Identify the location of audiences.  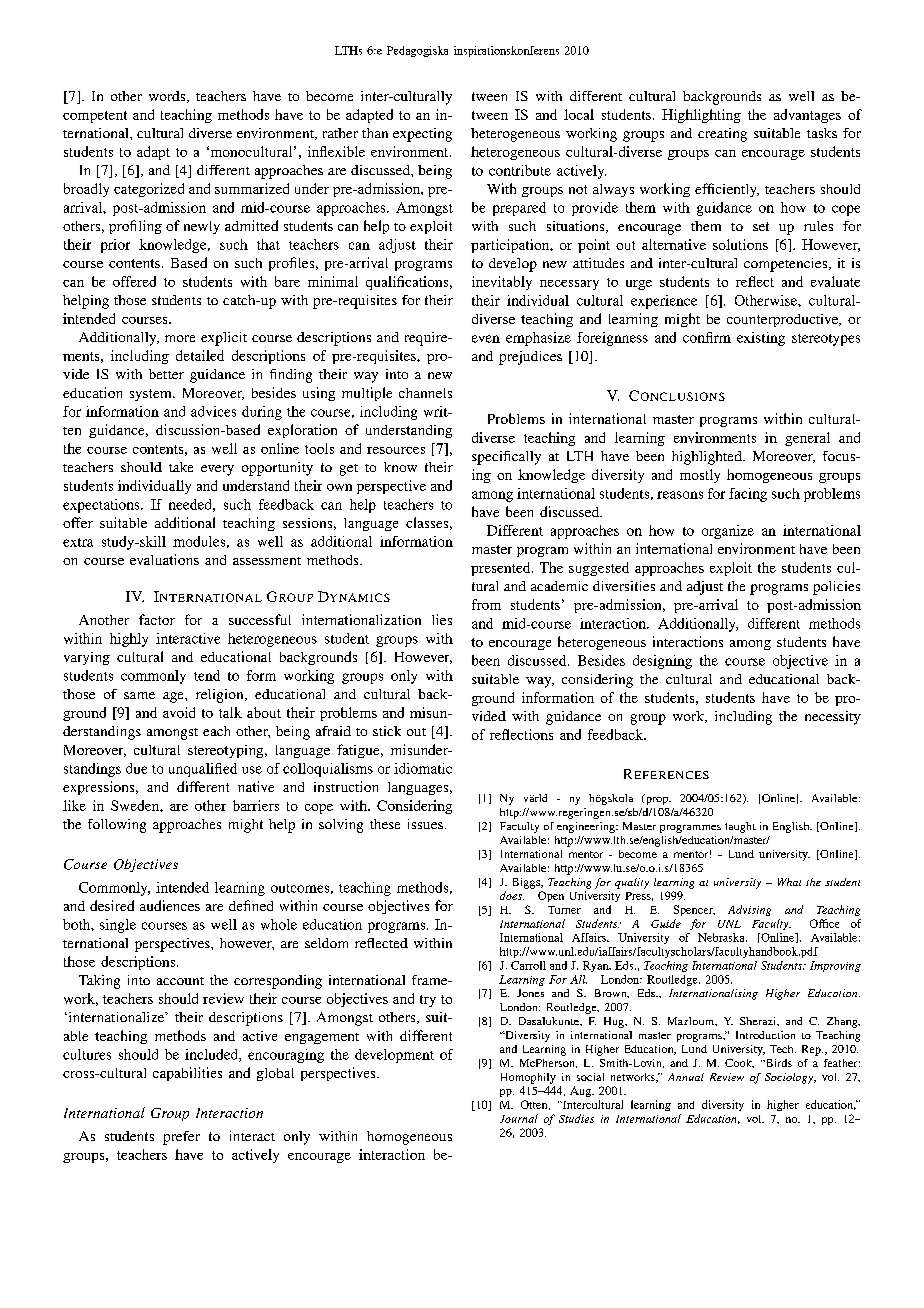
(170, 905).
